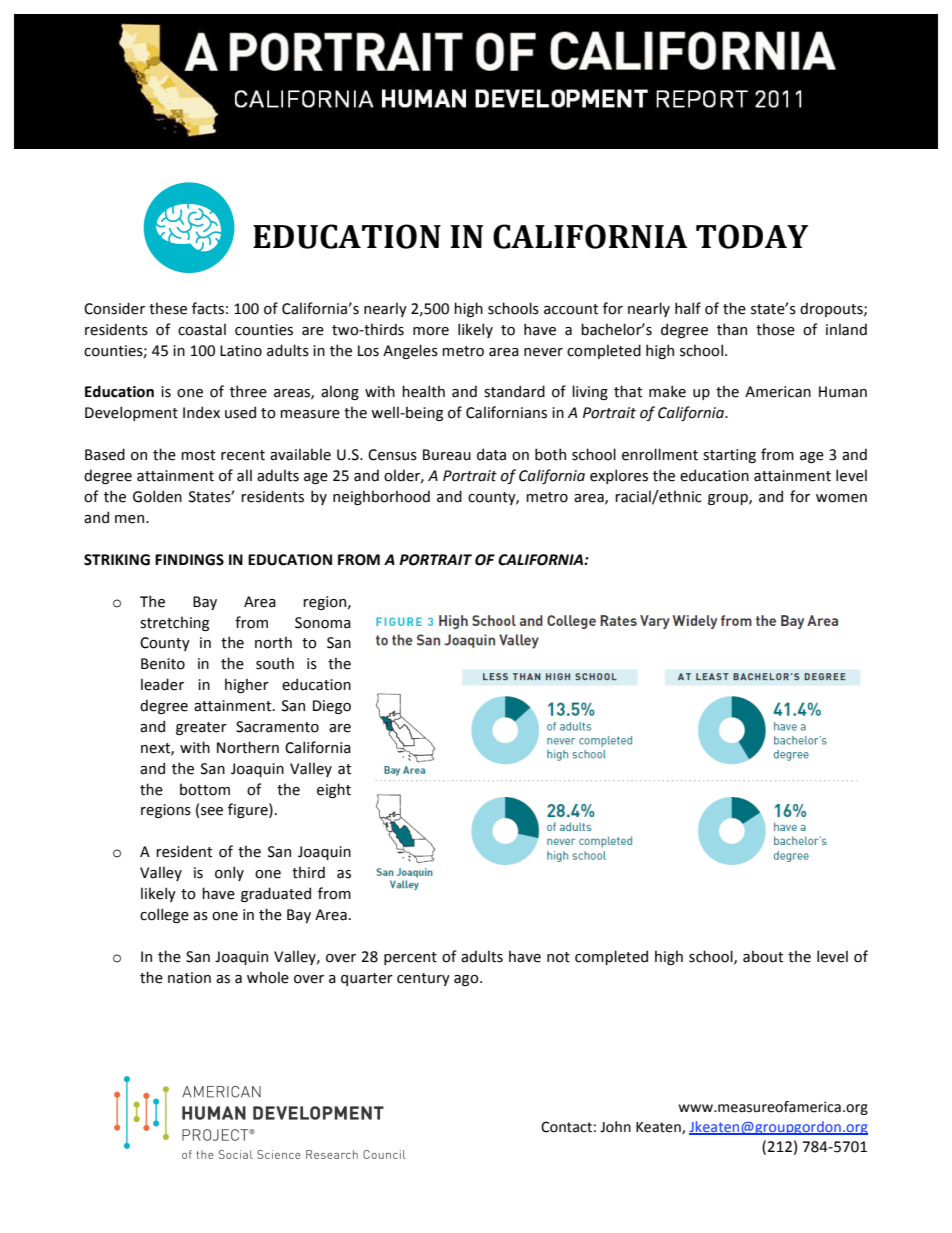  Describe the element at coordinates (189, 978) in the screenshot. I see `nation` at that location.
